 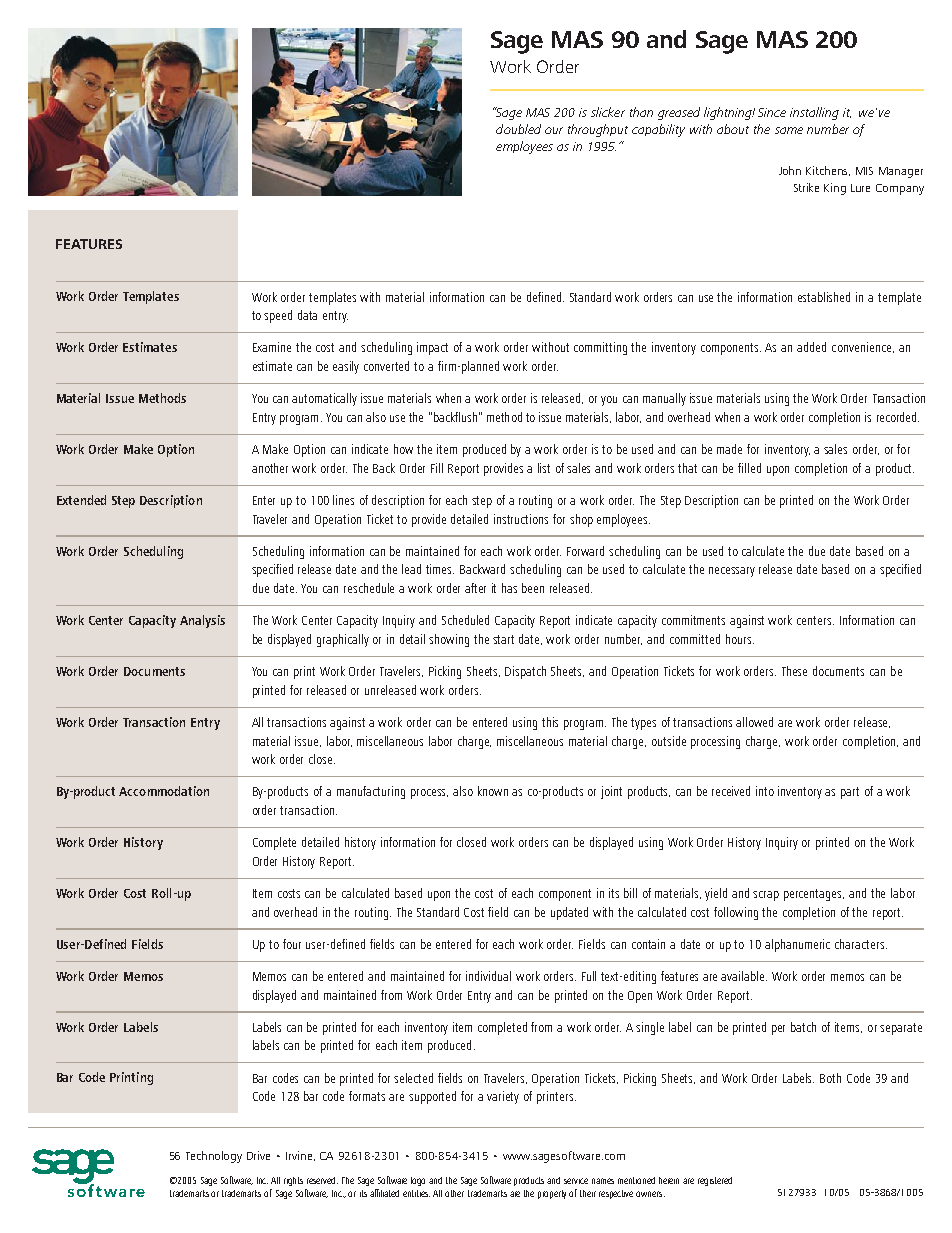 I want to click on doubled, so click(x=518, y=129).
